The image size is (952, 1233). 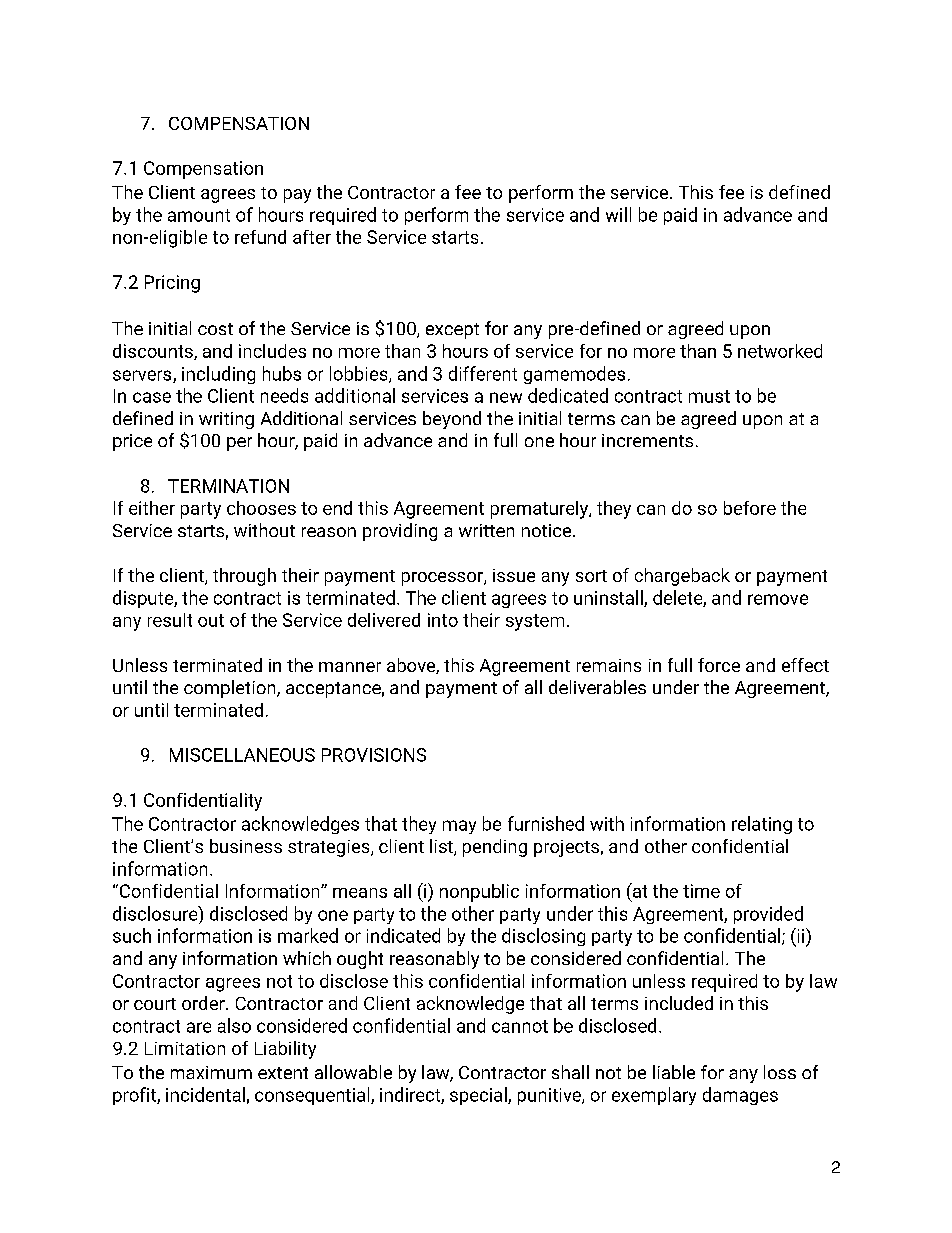 I want to click on time, so click(x=701, y=891).
